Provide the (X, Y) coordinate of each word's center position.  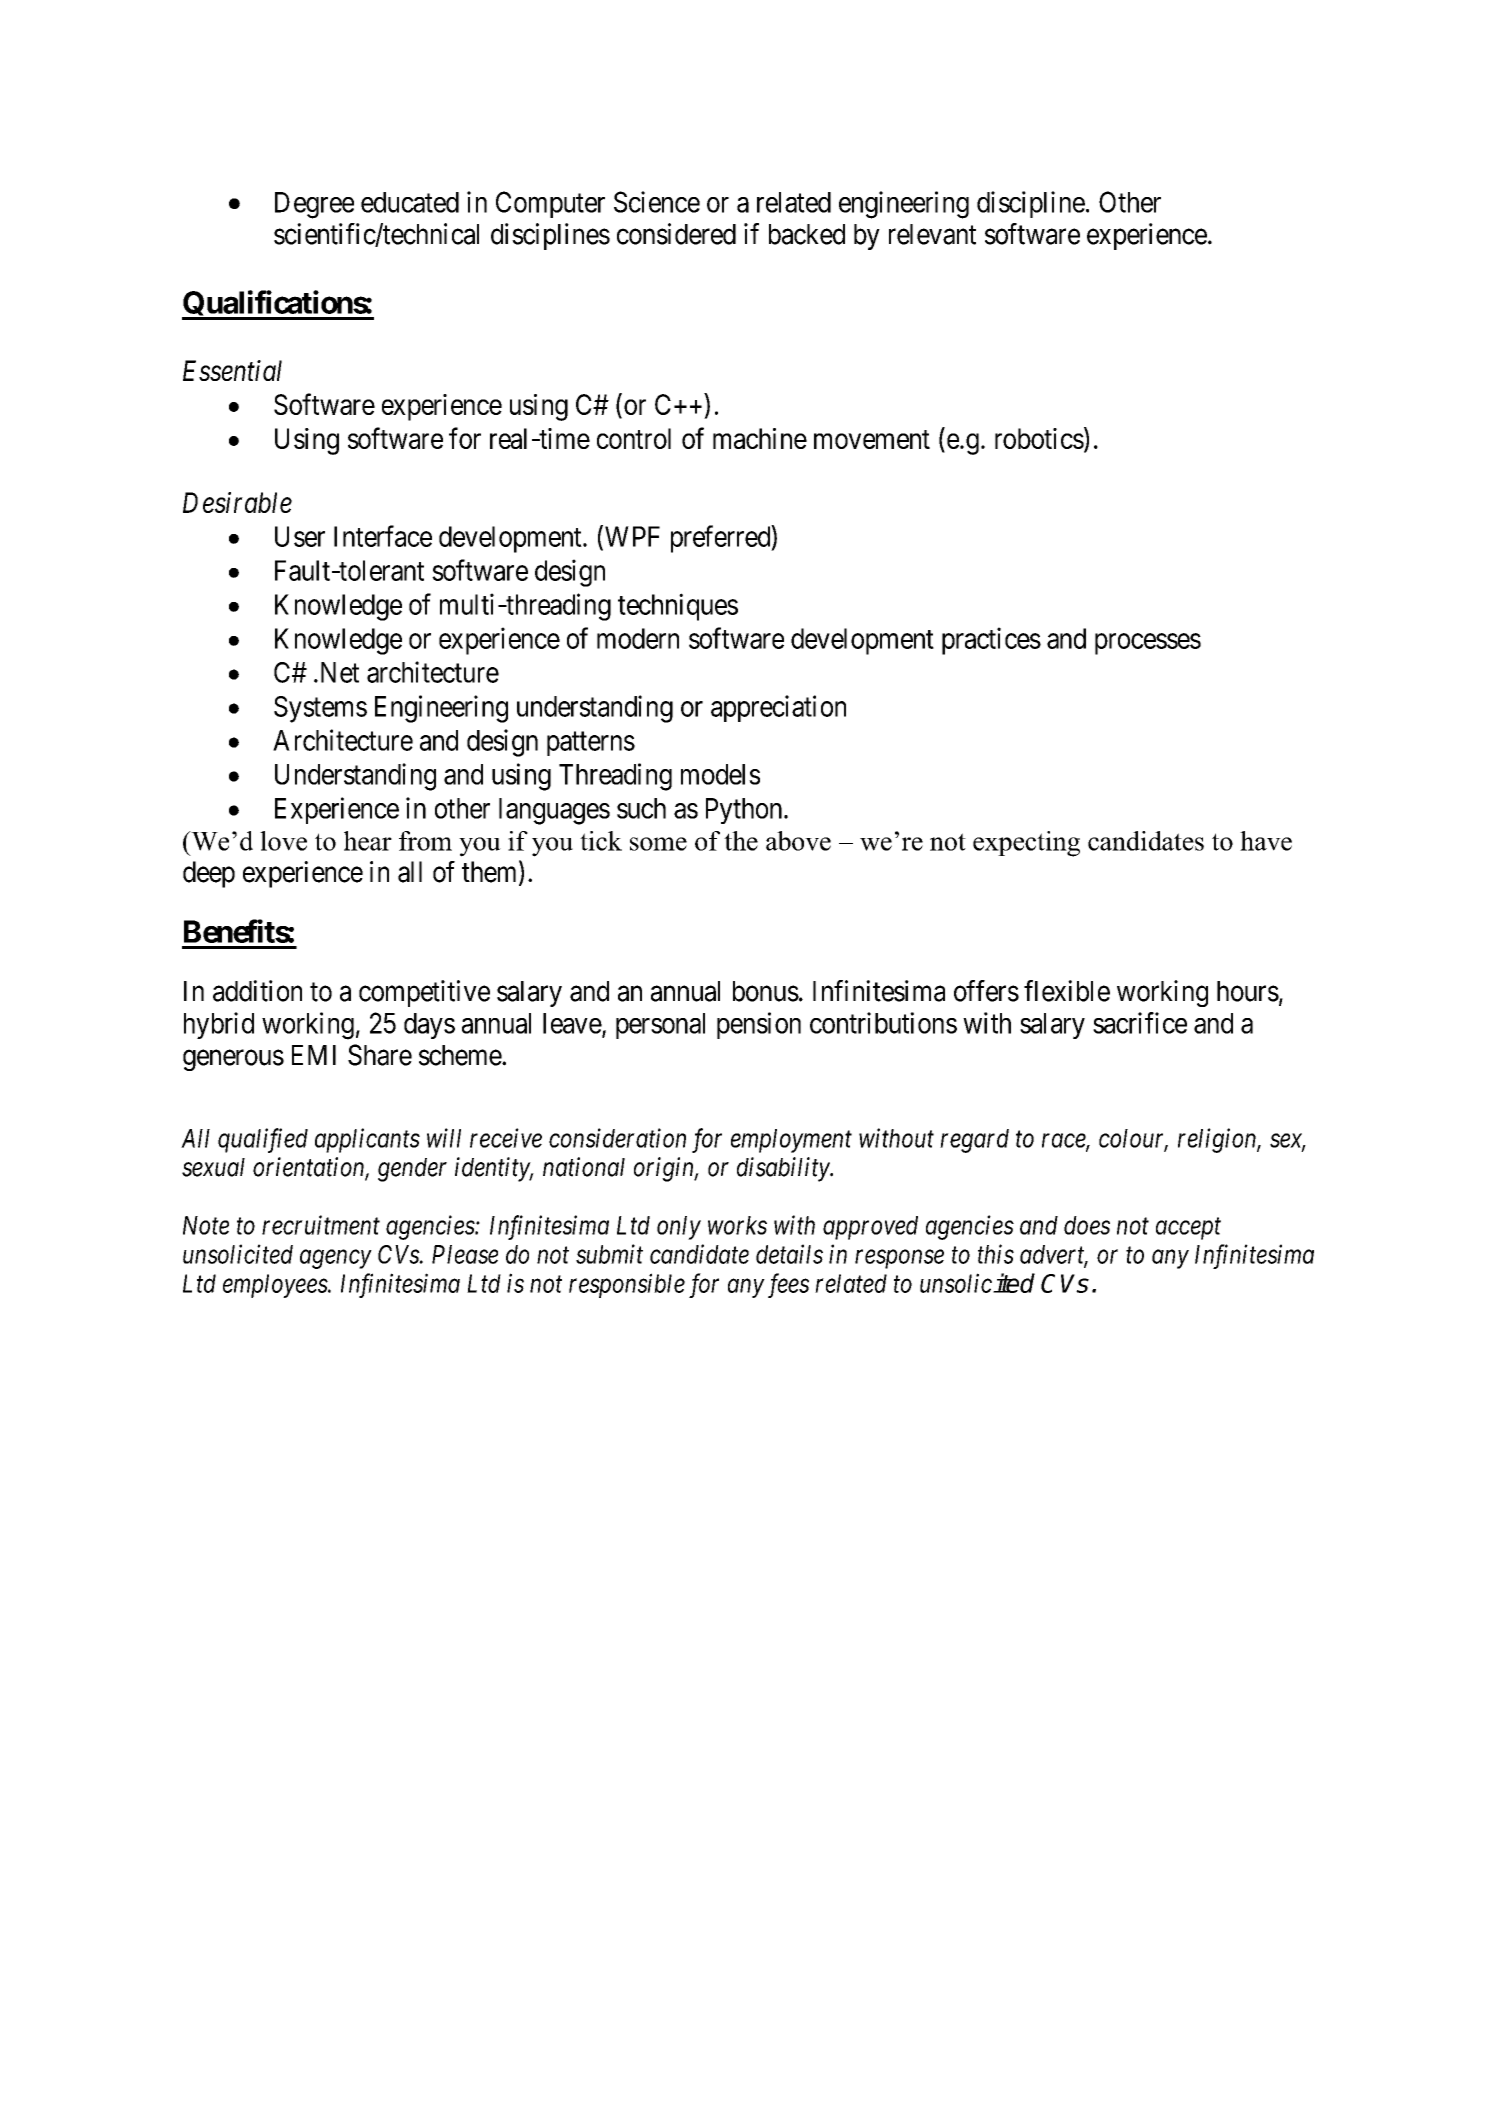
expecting (1026, 844)
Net (338, 672)
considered (676, 234)
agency (336, 1259)
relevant (932, 234)
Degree (314, 205)
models (720, 774)
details (789, 1254)
